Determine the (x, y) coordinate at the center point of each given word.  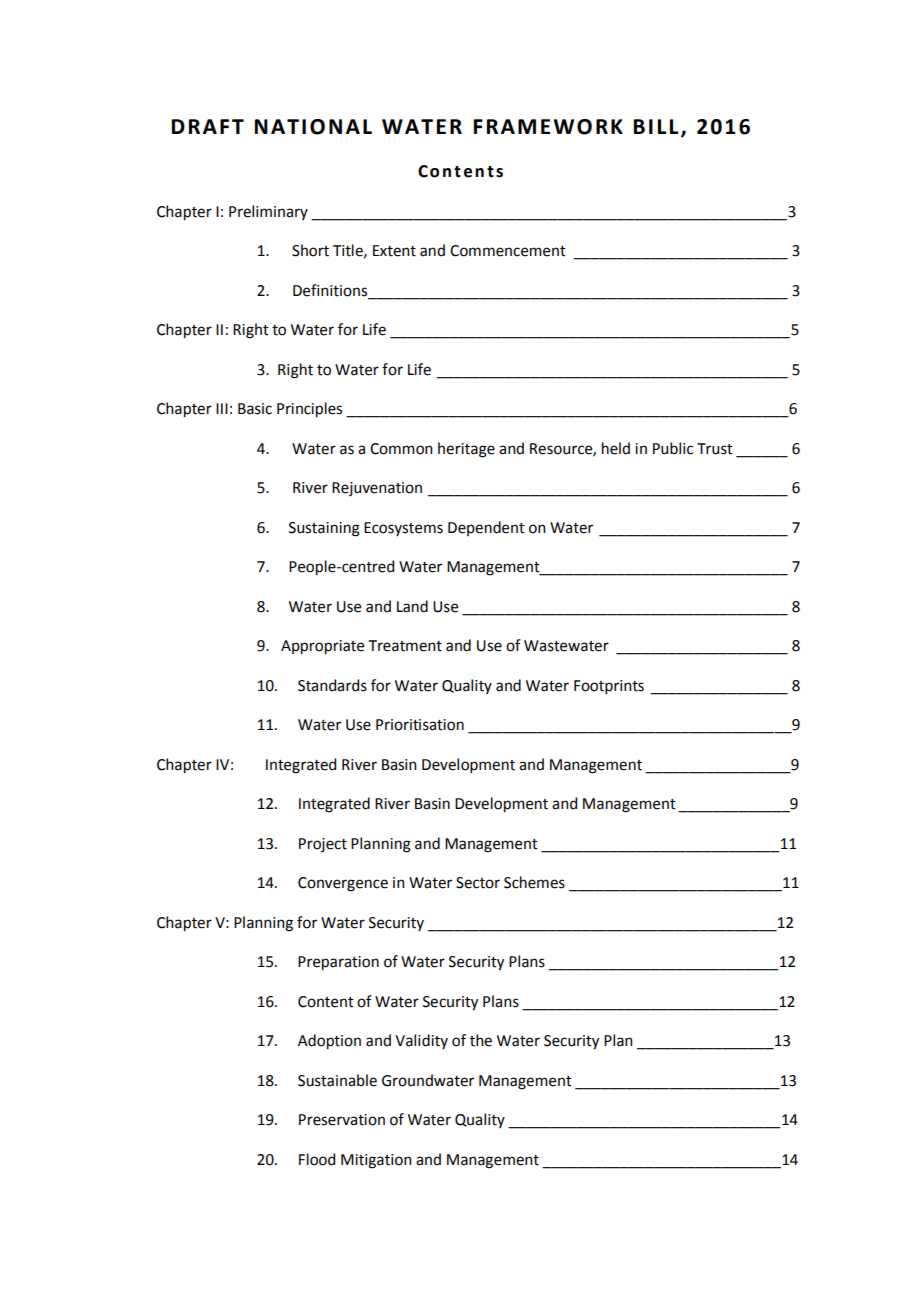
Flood (317, 1159)
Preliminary (268, 212)
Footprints (609, 687)
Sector (478, 883)
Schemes (534, 882)
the (481, 1040)
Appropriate (322, 647)
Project (323, 845)
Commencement (508, 251)
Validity (421, 1041)
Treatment (405, 646)
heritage (466, 450)
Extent (394, 251)
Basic (255, 409)
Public (673, 448)
